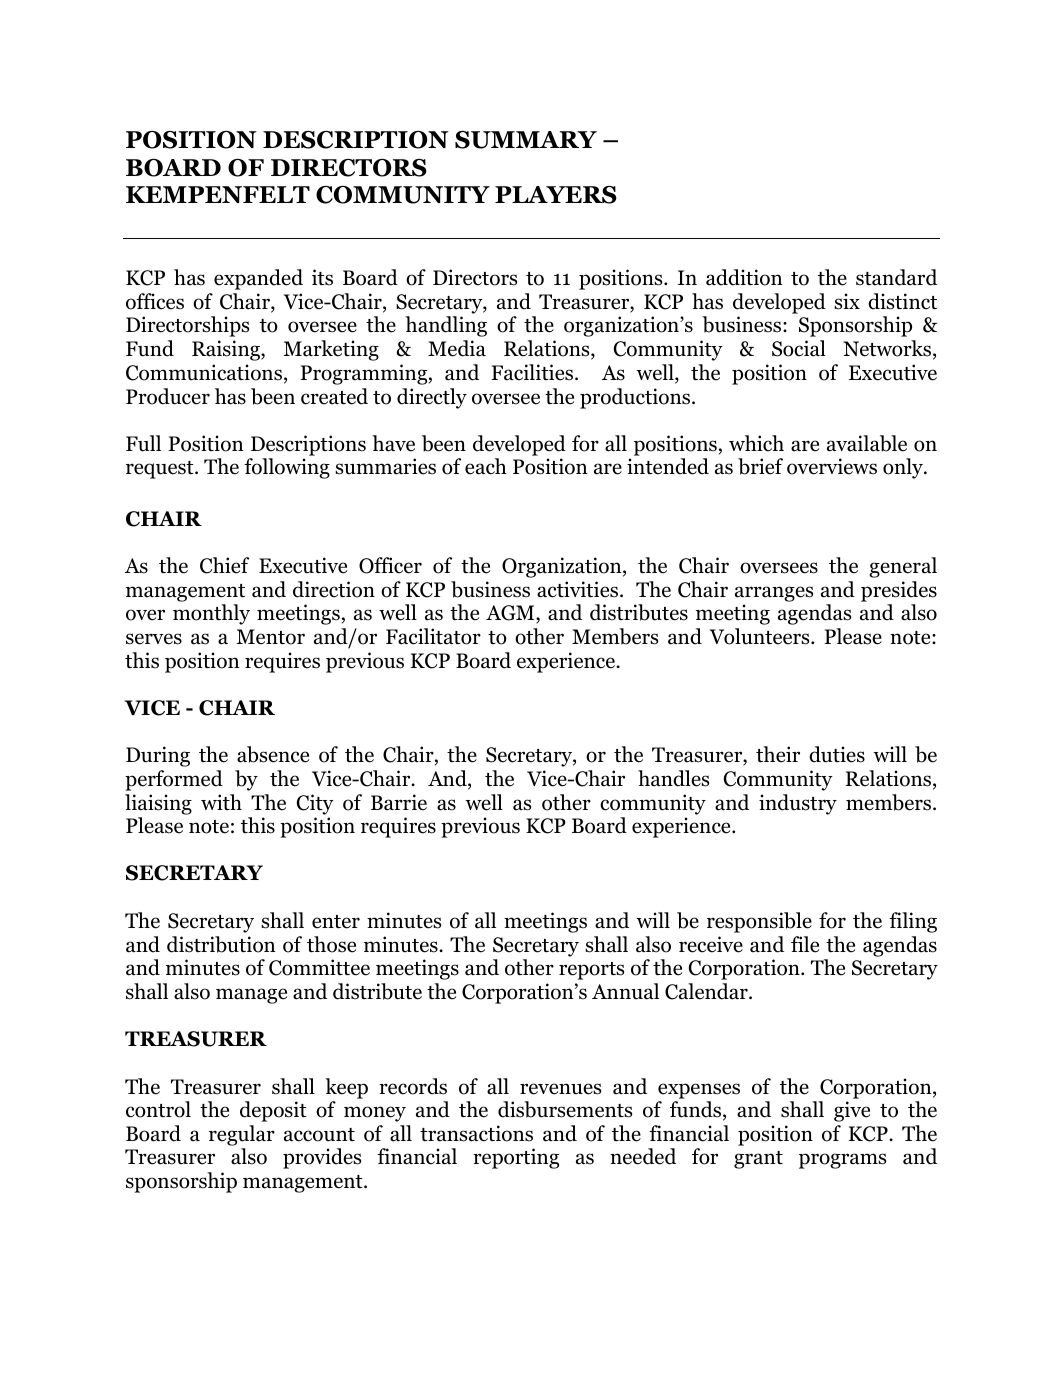 The width and height of the screenshot is (1062, 1374). I want to click on give, so click(852, 1111).
